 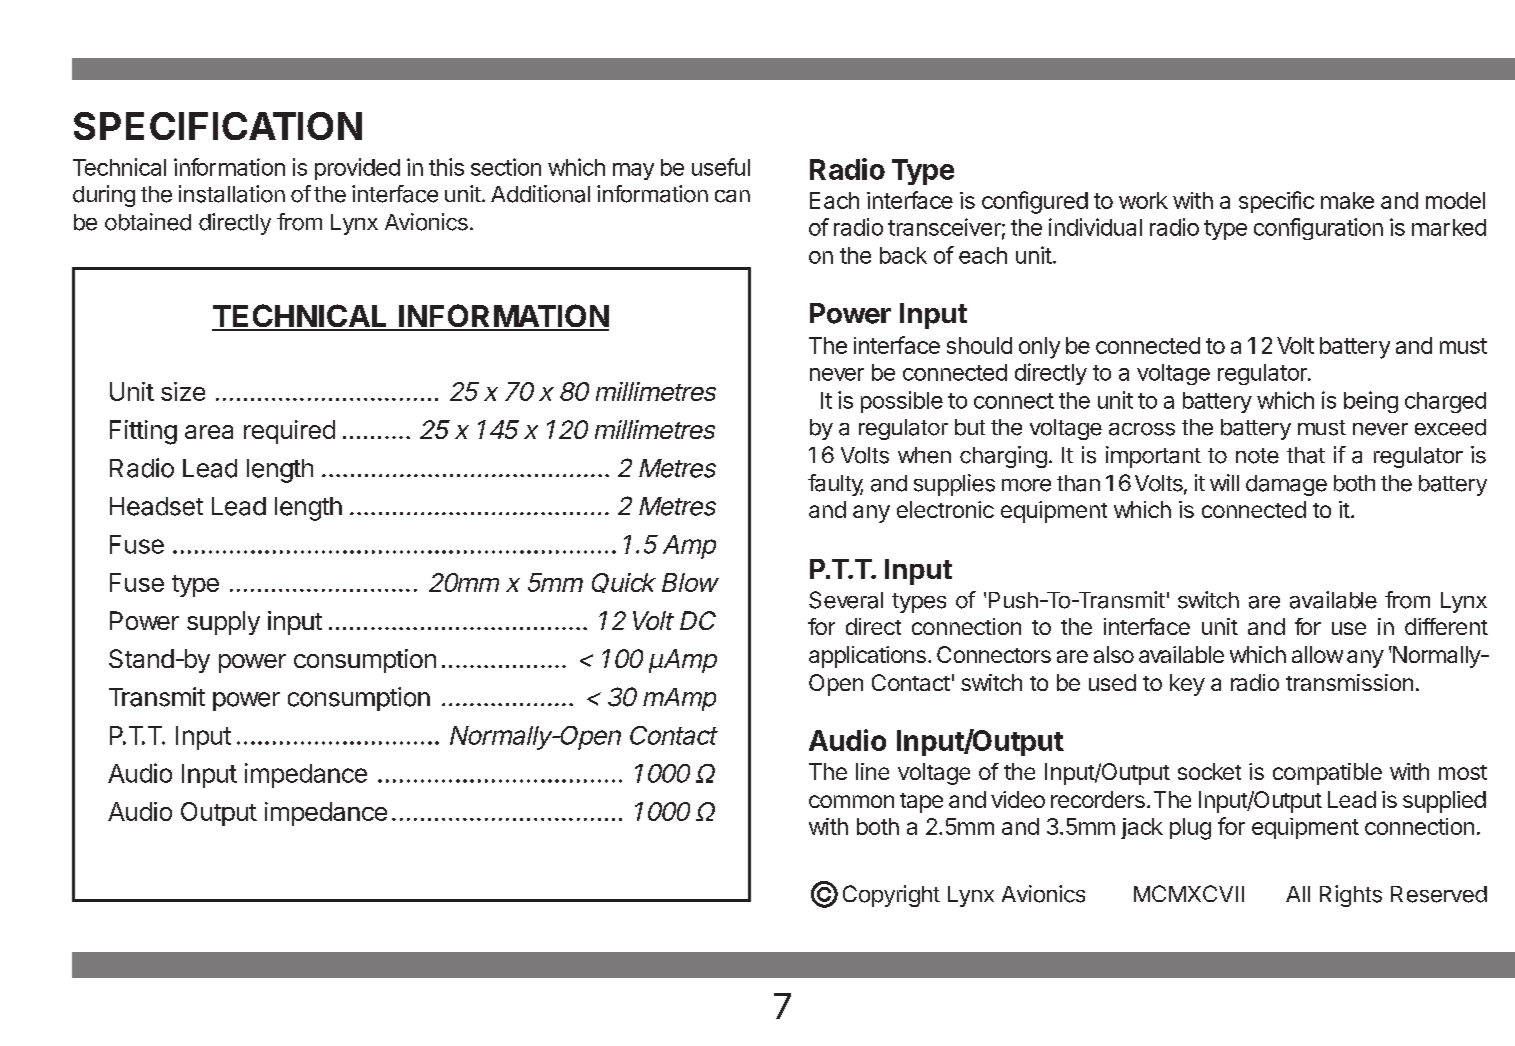 What do you see at coordinates (1317, 654) in the screenshot?
I see `allow` at bounding box center [1317, 654].
